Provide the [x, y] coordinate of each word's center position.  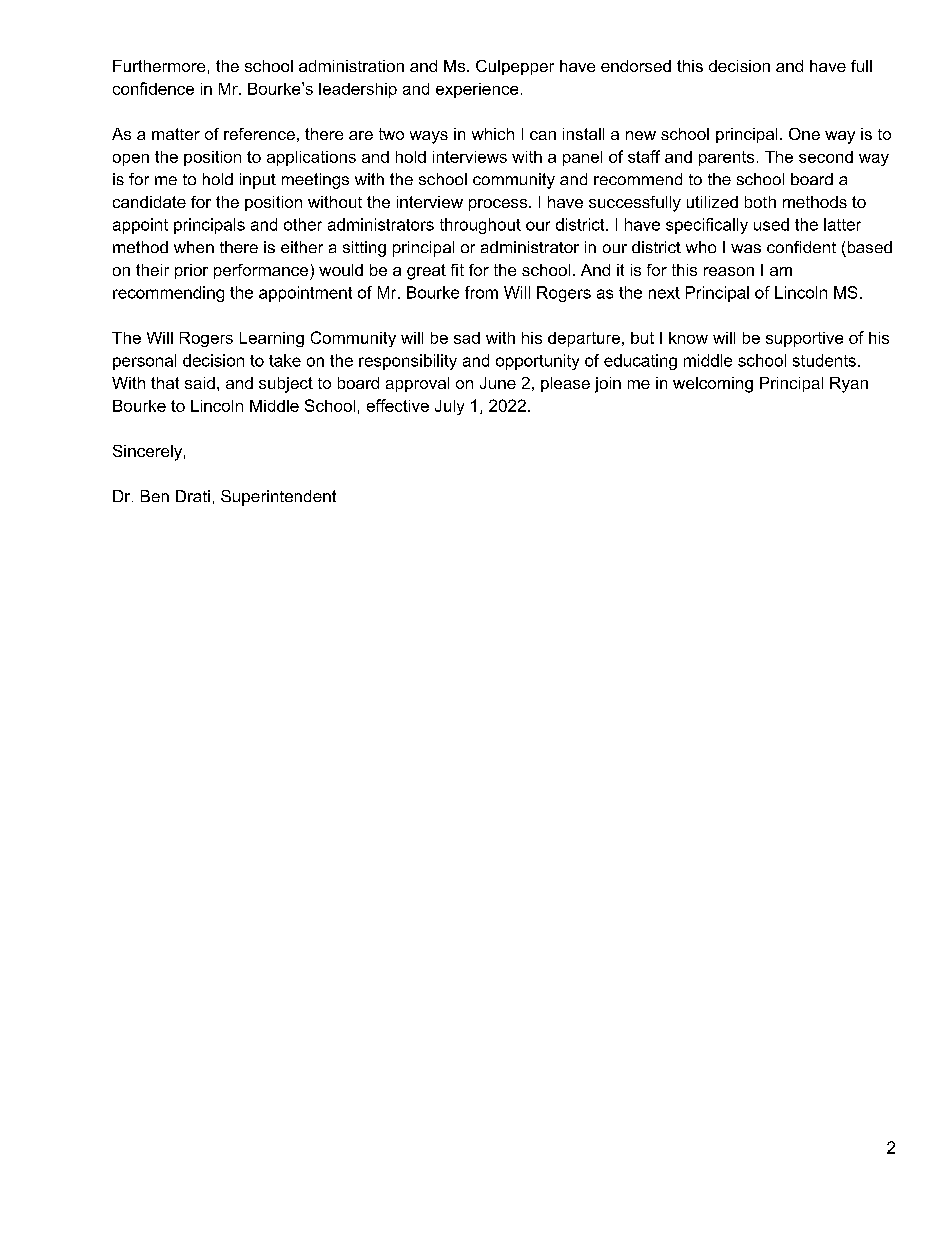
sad [467, 338]
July [449, 407]
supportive [804, 339]
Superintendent [278, 498]
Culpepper [515, 67]
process [498, 205]
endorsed [636, 66]
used [771, 224]
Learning [272, 339]
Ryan [849, 385]
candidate [149, 202]
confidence [153, 88]
